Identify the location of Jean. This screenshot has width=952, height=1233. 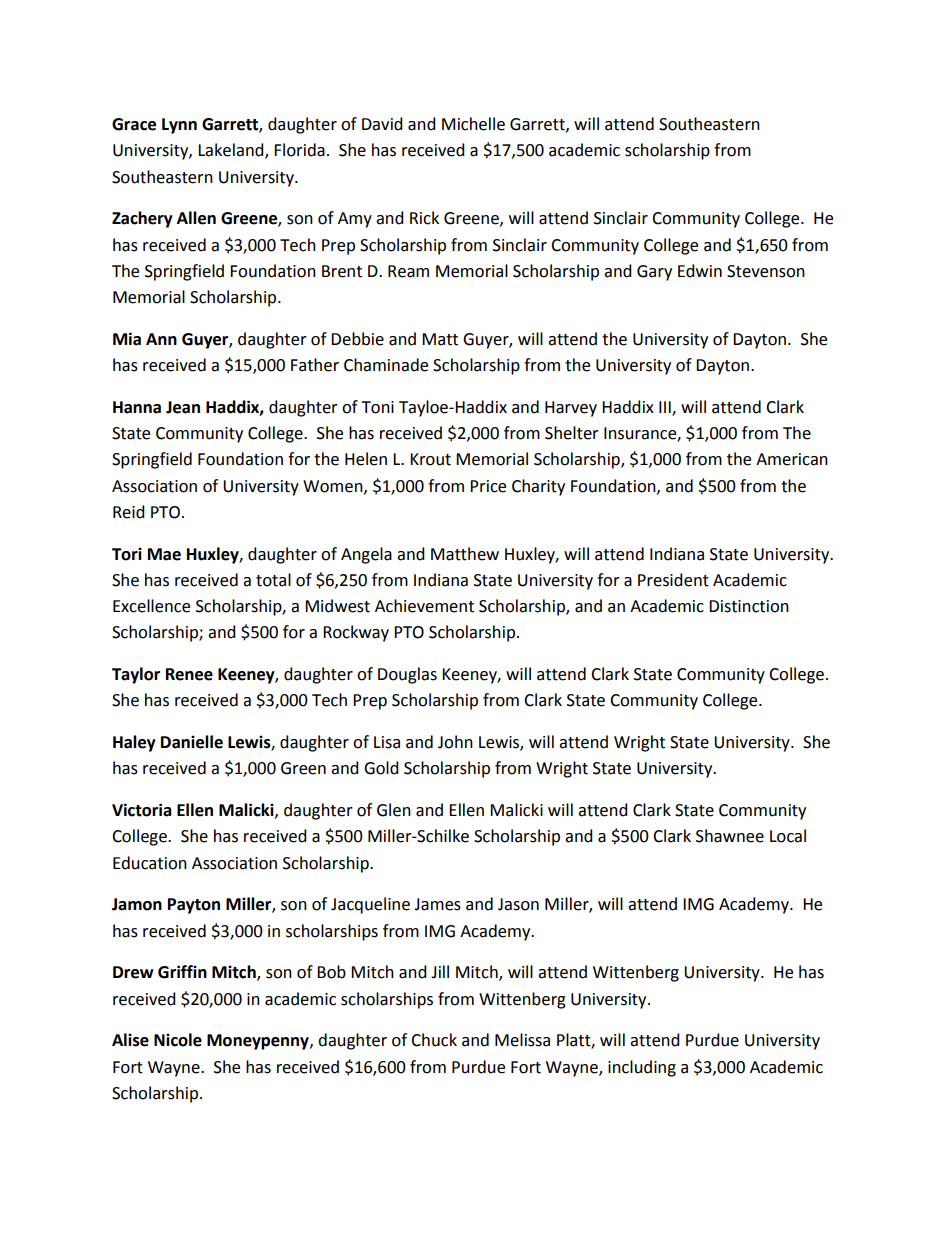
(183, 407).
